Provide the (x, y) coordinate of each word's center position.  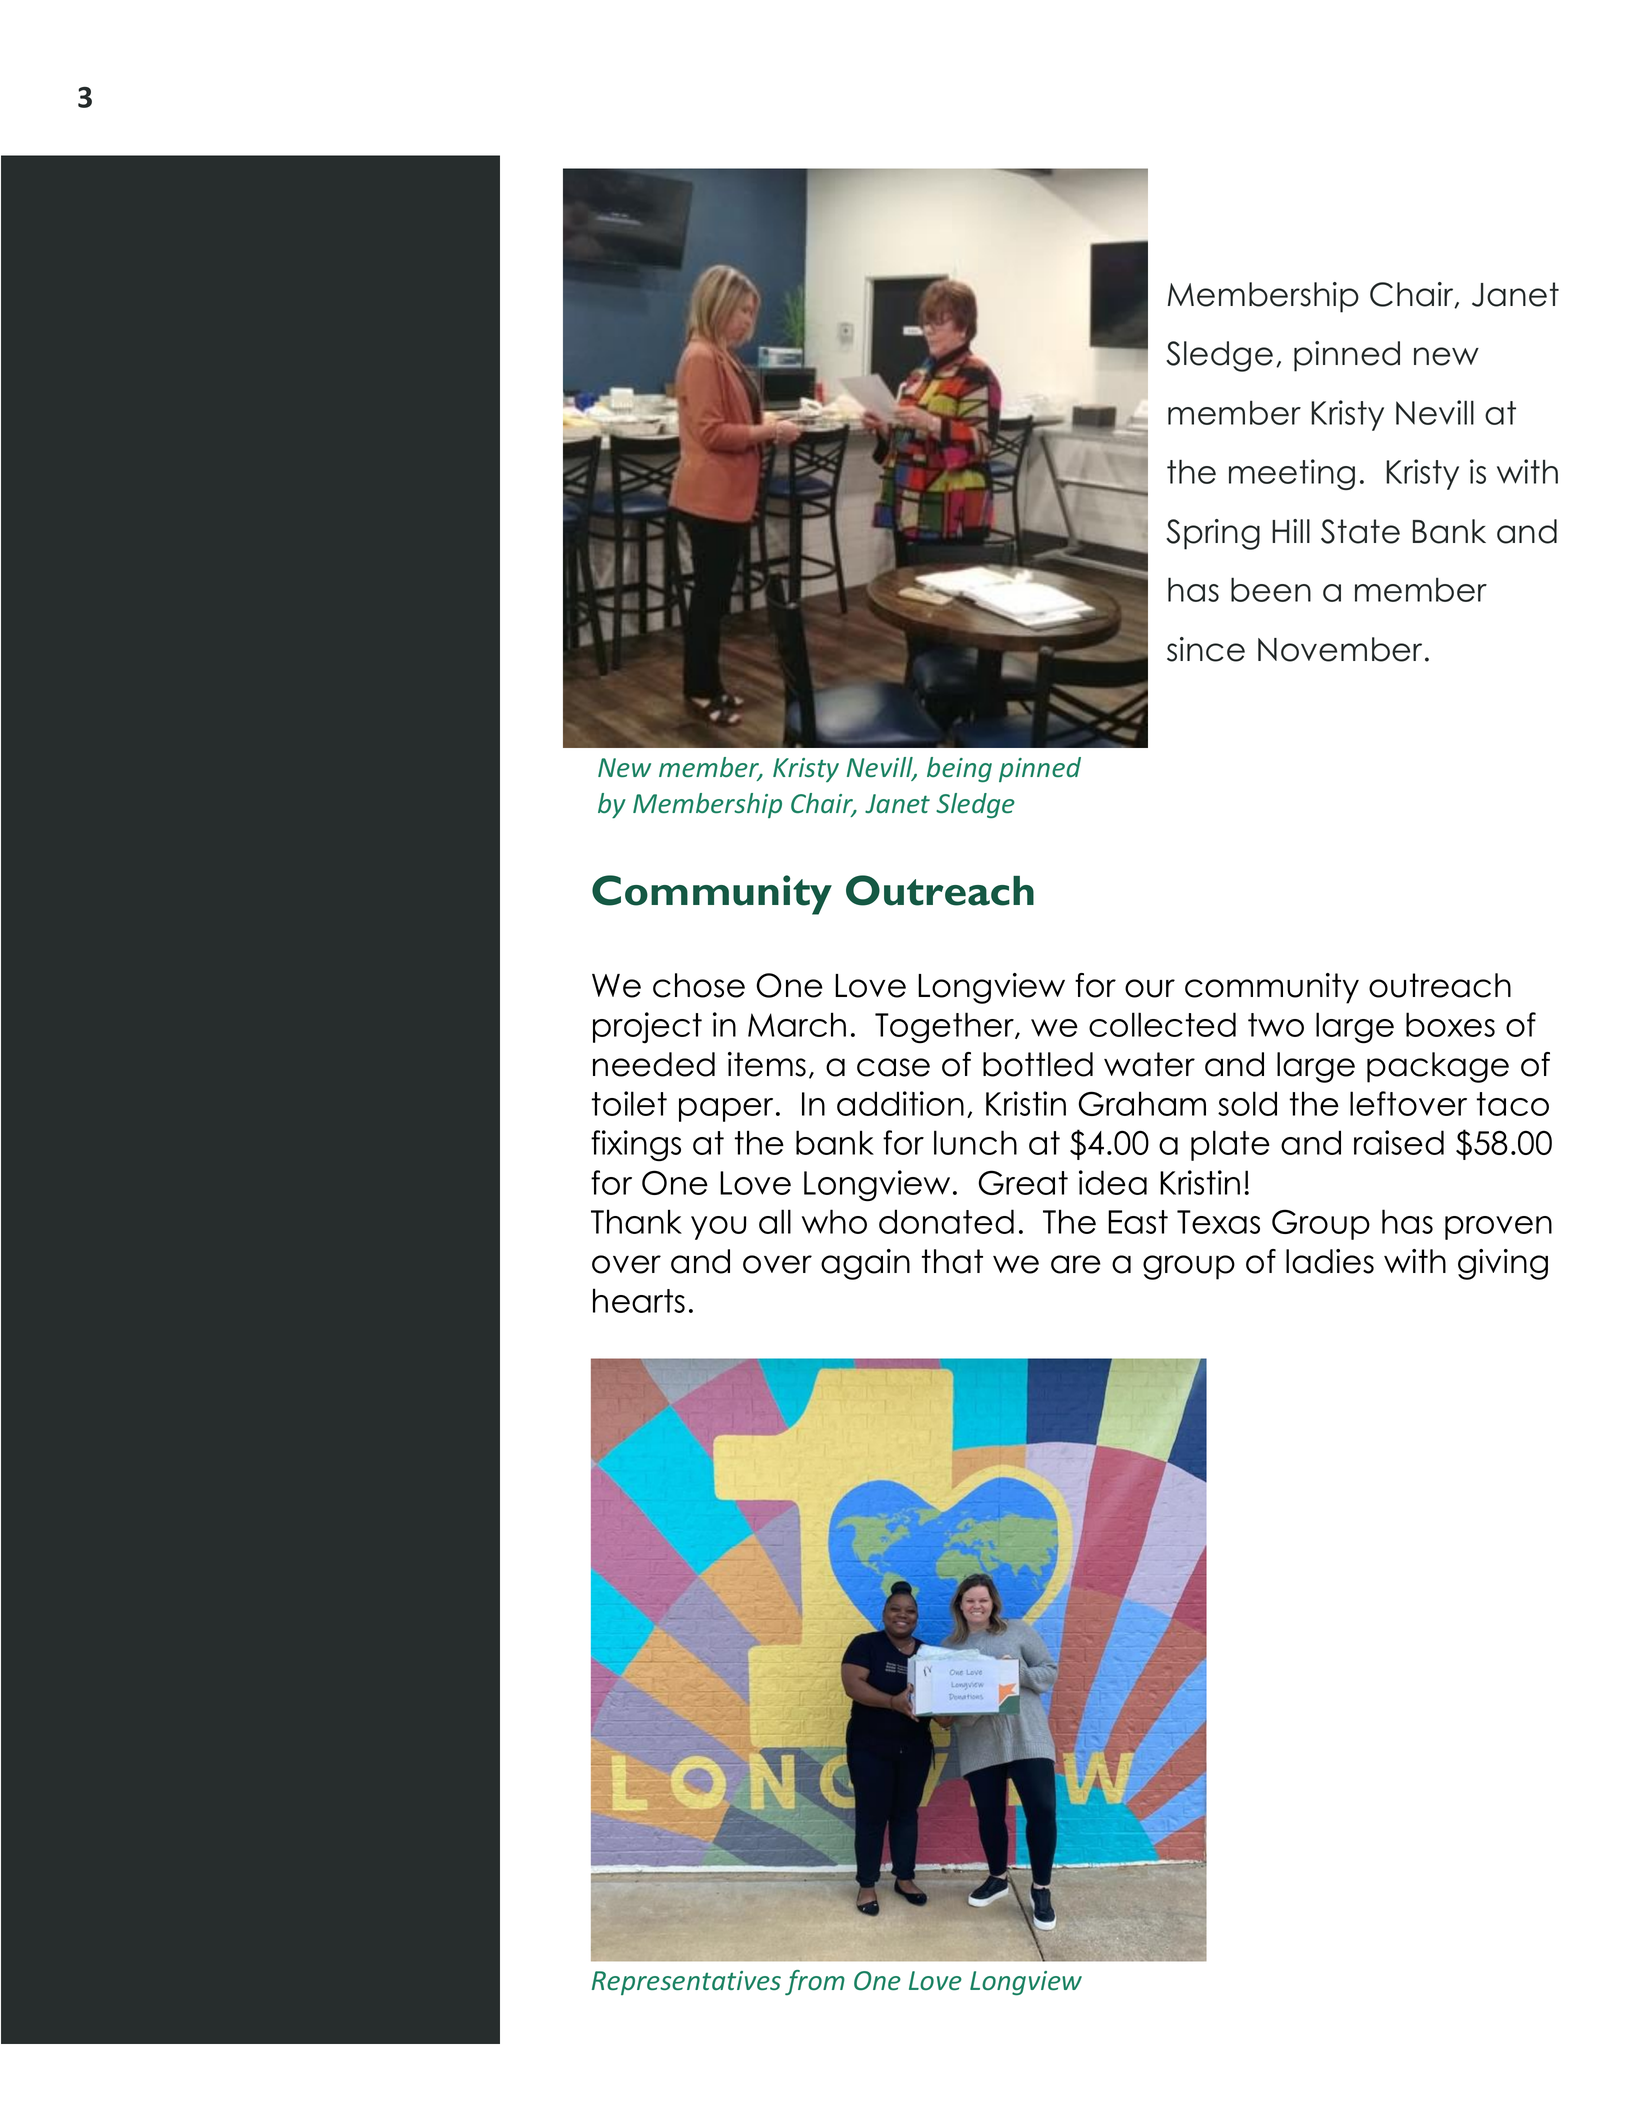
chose (699, 985)
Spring (1213, 534)
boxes (1450, 1024)
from (815, 1982)
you (718, 1228)
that (952, 1261)
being (959, 769)
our (1150, 988)
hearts (639, 1300)
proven (1498, 1228)
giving (1503, 1264)
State (1360, 531)
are (1076, 1264)
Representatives (686, 1983)
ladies (1330, 1261)
